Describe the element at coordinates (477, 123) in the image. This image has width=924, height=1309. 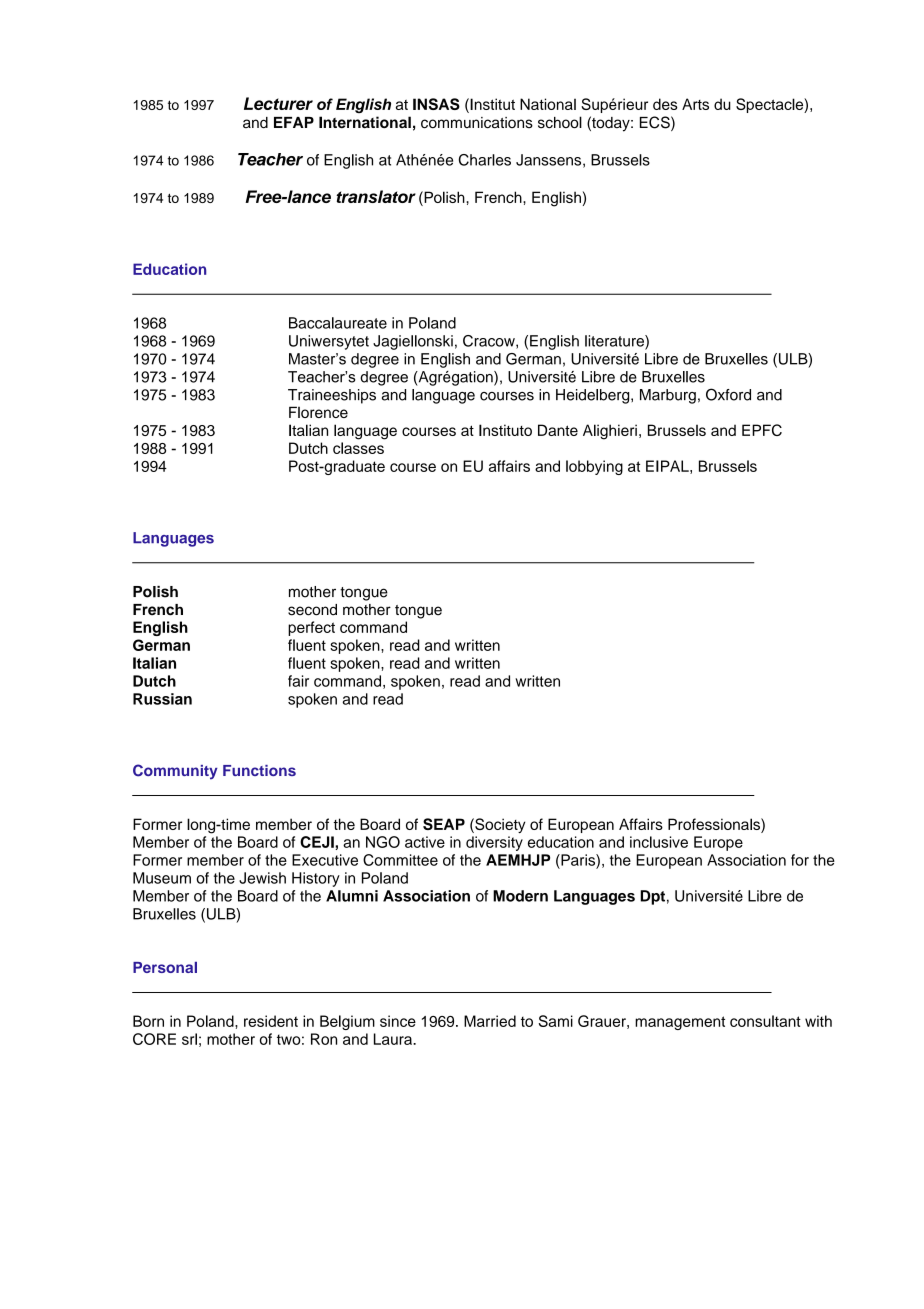
I see `communications` at that location.
